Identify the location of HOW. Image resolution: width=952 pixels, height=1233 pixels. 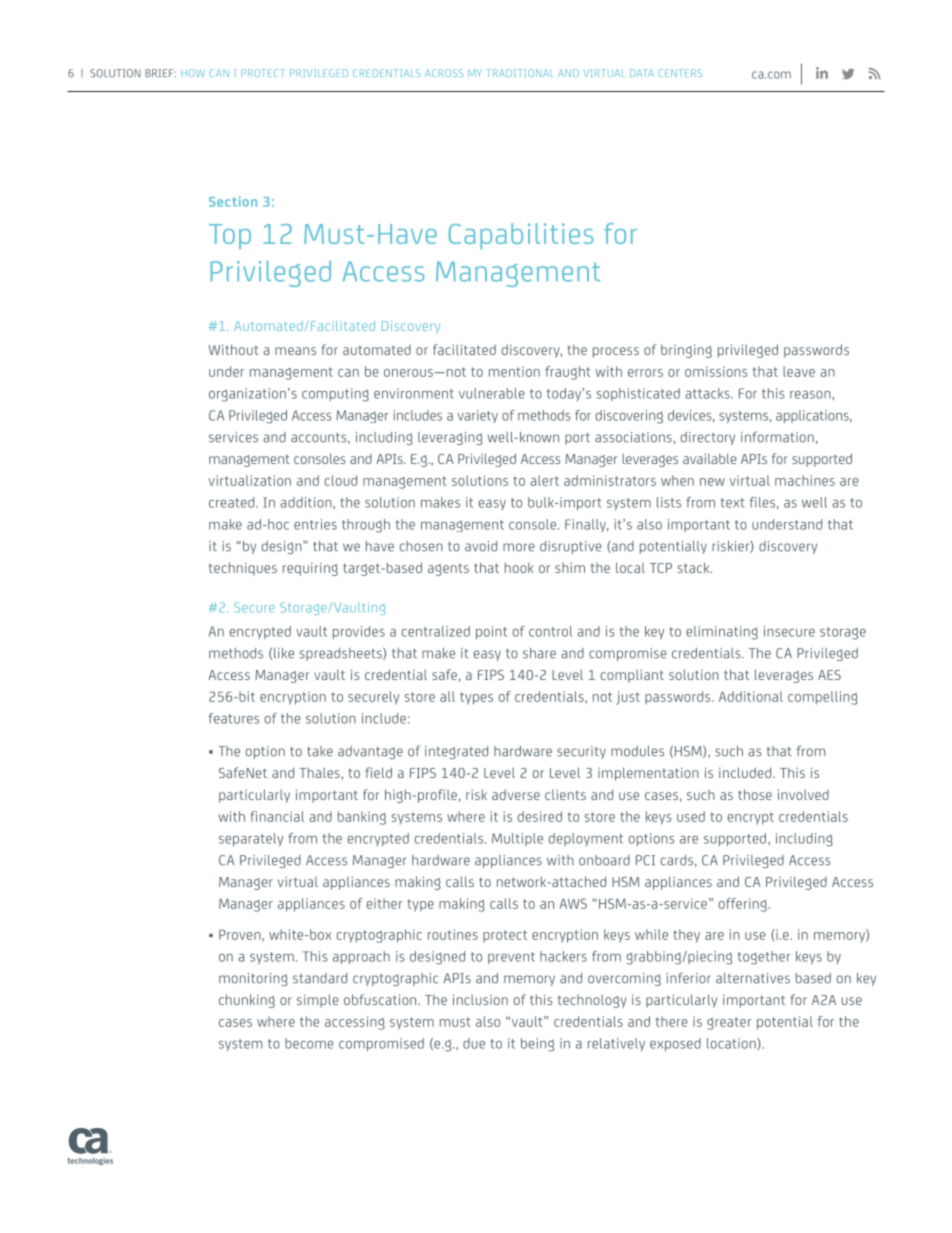
(193, 73).
